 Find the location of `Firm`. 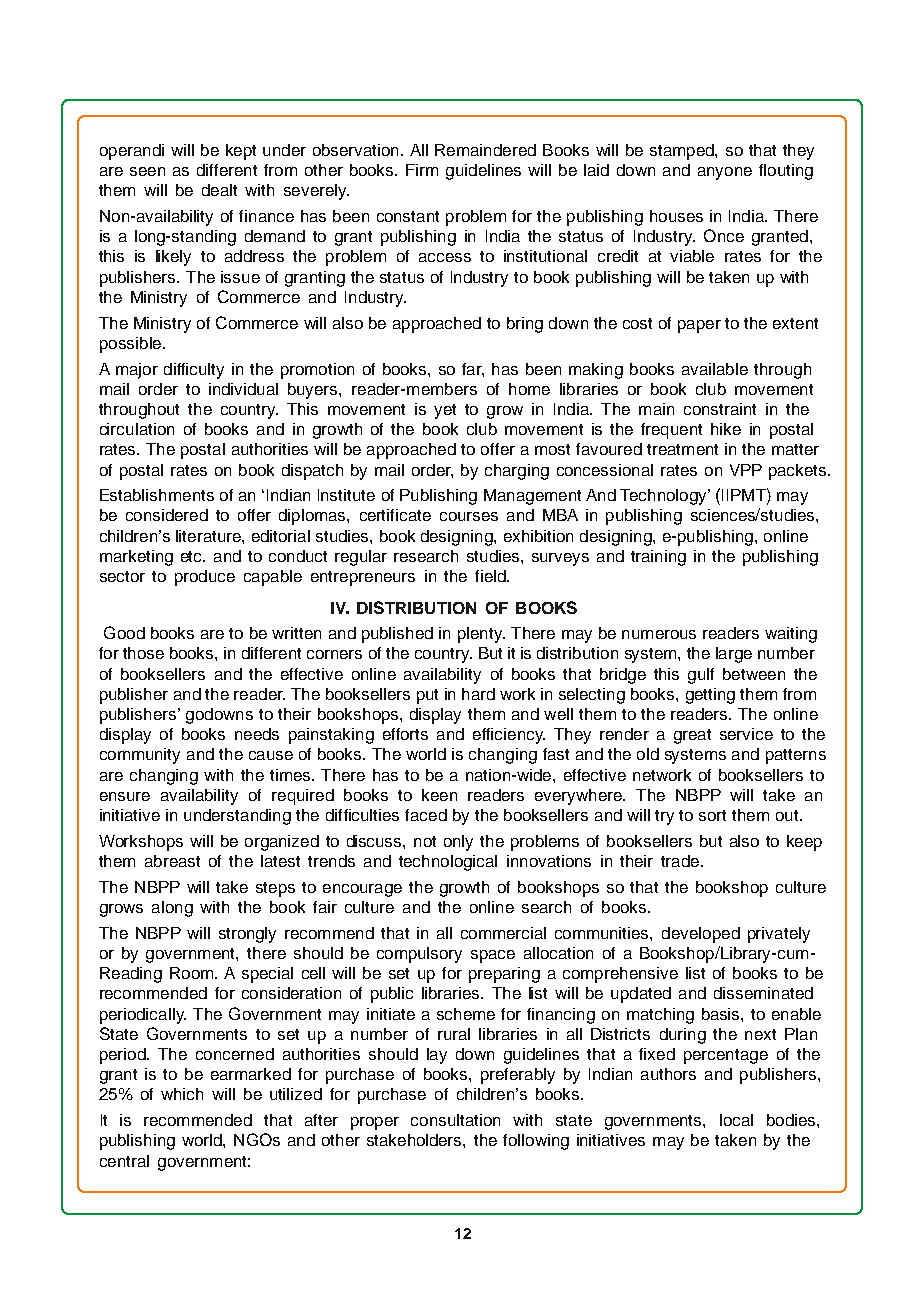

Firm is located at coordinates (422, 170).
